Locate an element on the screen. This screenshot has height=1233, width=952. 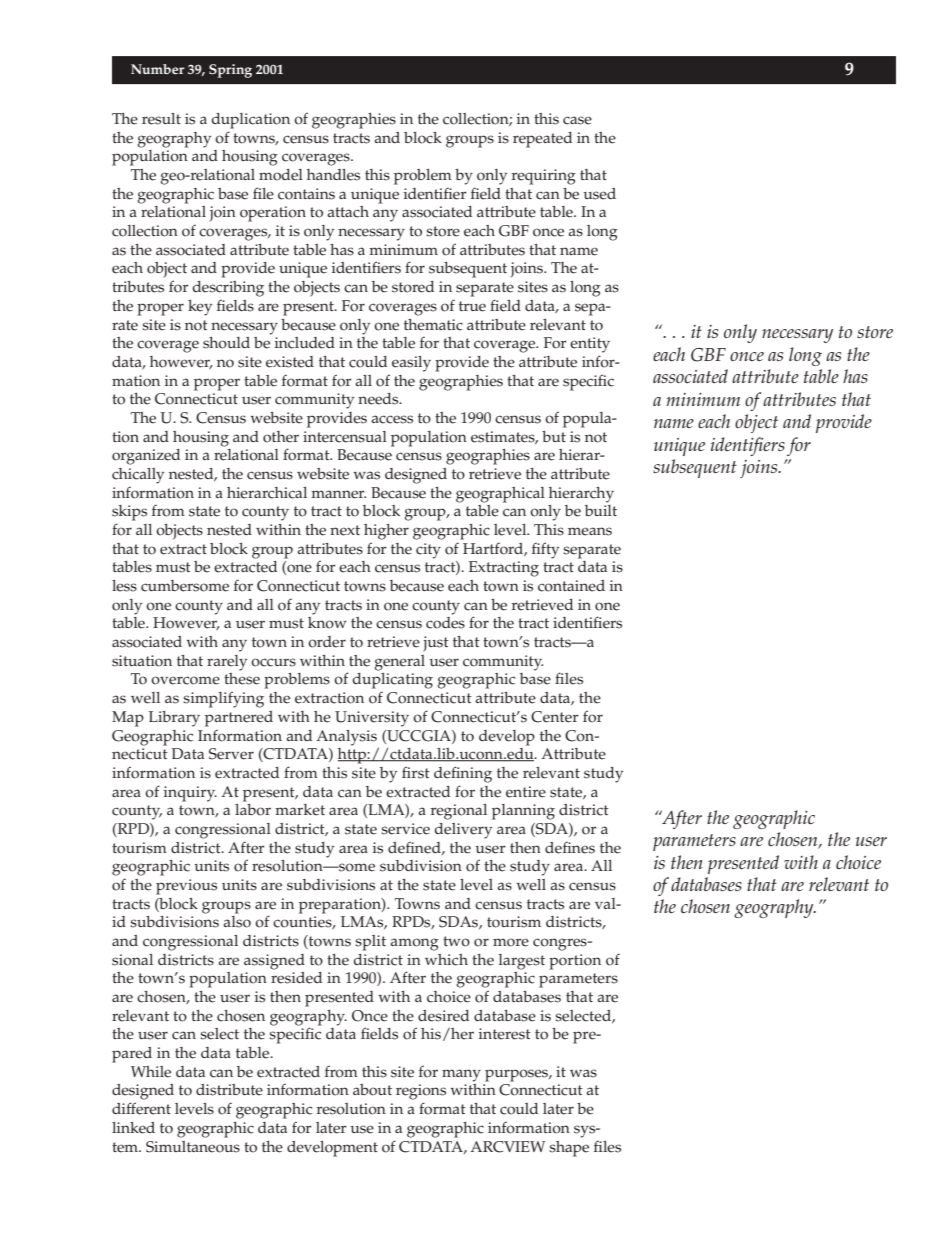
handles is located at coordinates (333, 175).
